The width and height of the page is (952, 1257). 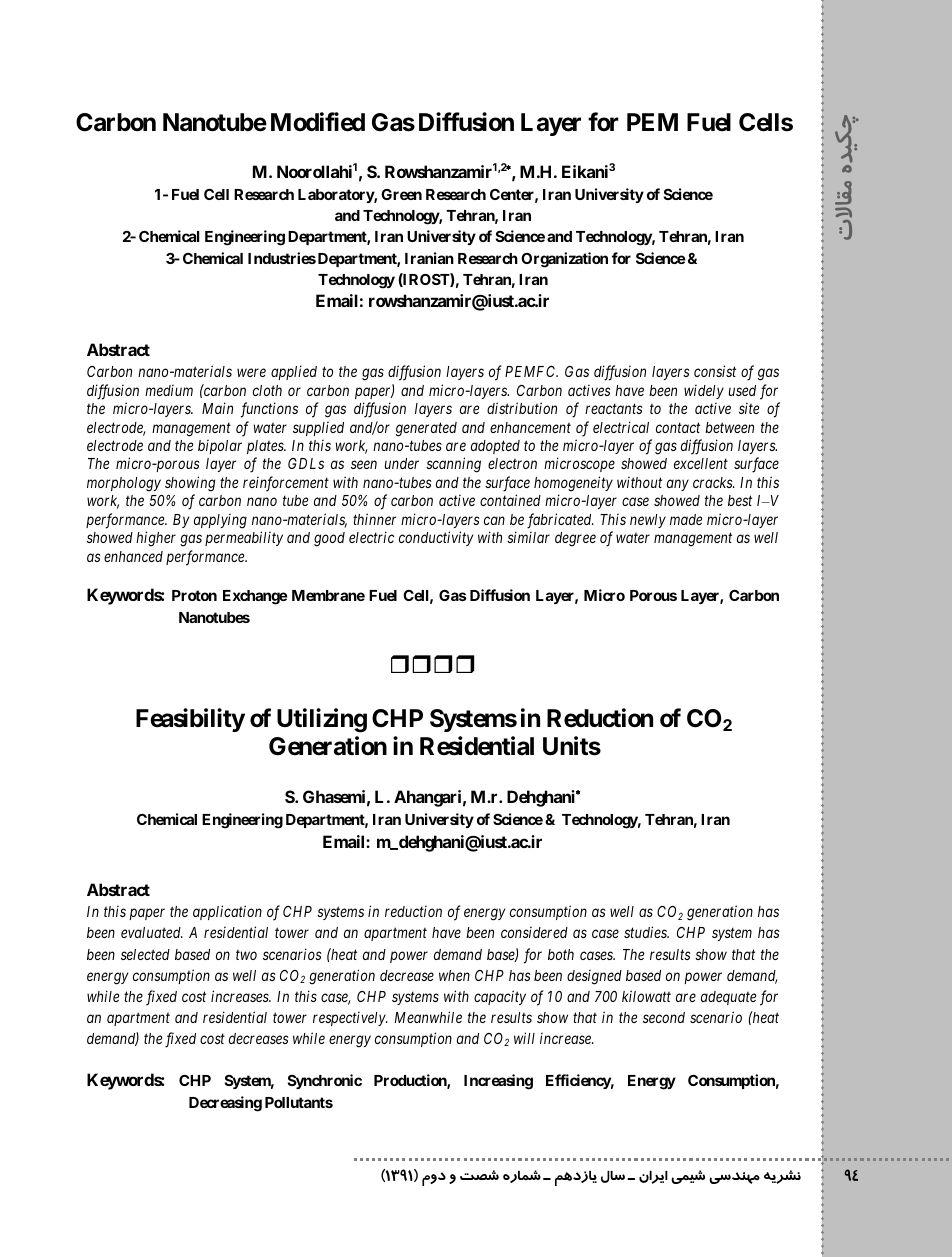 What do you see at coordinates (227, 912) in the page?
I see `application` at bounding box center [227, 912].
